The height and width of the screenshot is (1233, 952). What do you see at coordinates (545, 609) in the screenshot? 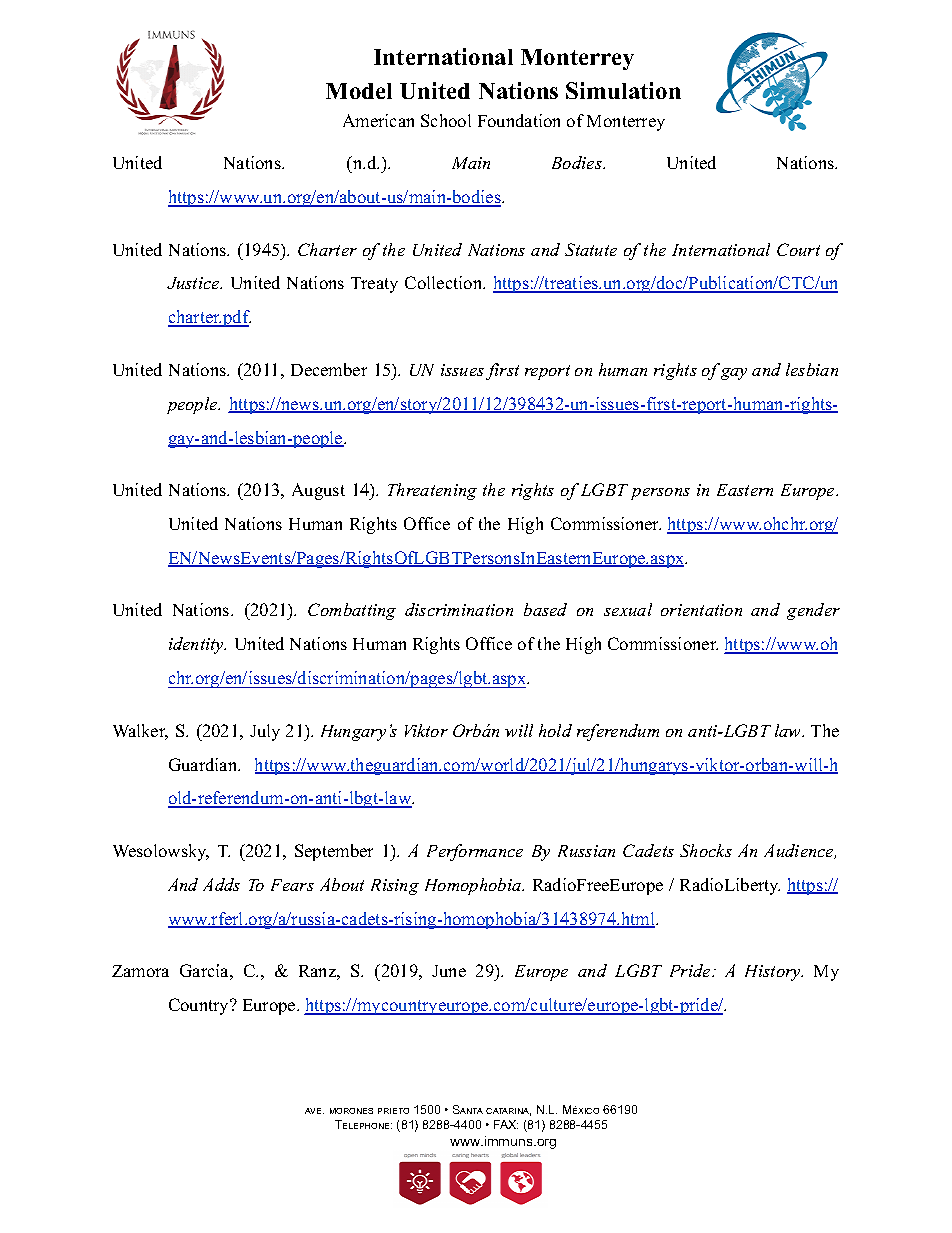
I see `based` at bounding box center [545, 609].
